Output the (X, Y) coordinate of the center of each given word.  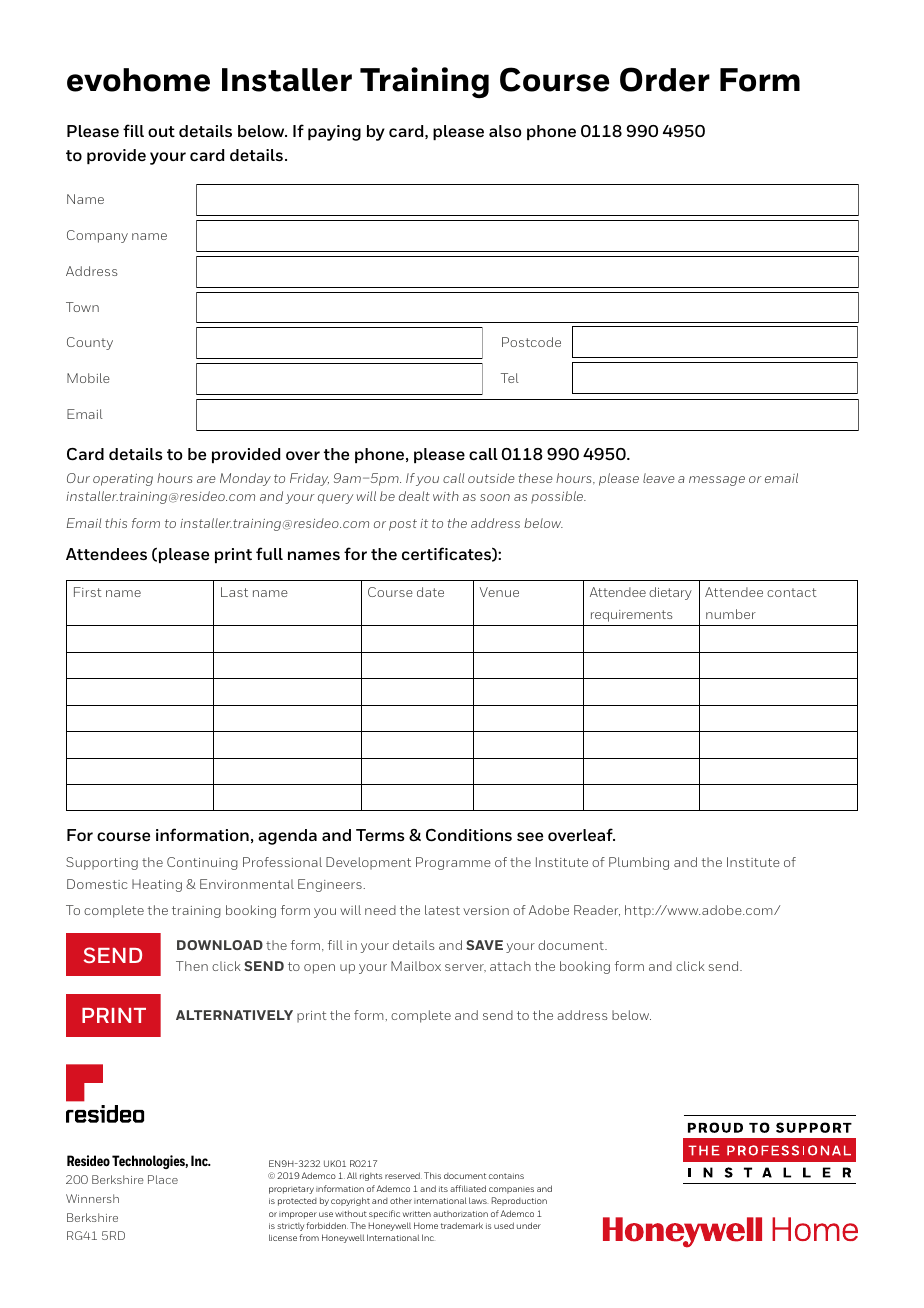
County (90, 343)
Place (163, 1179)
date (430, 592)
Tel (510, 378)
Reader (597, 910)
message (717, 481)
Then (192, 966)
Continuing (202, 863)
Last (234, 592)
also (505, 131)
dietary (670, 593)
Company (97, 236)
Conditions (469, 835)
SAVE (484, 945)
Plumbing (639, 863)
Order (665, 79)
